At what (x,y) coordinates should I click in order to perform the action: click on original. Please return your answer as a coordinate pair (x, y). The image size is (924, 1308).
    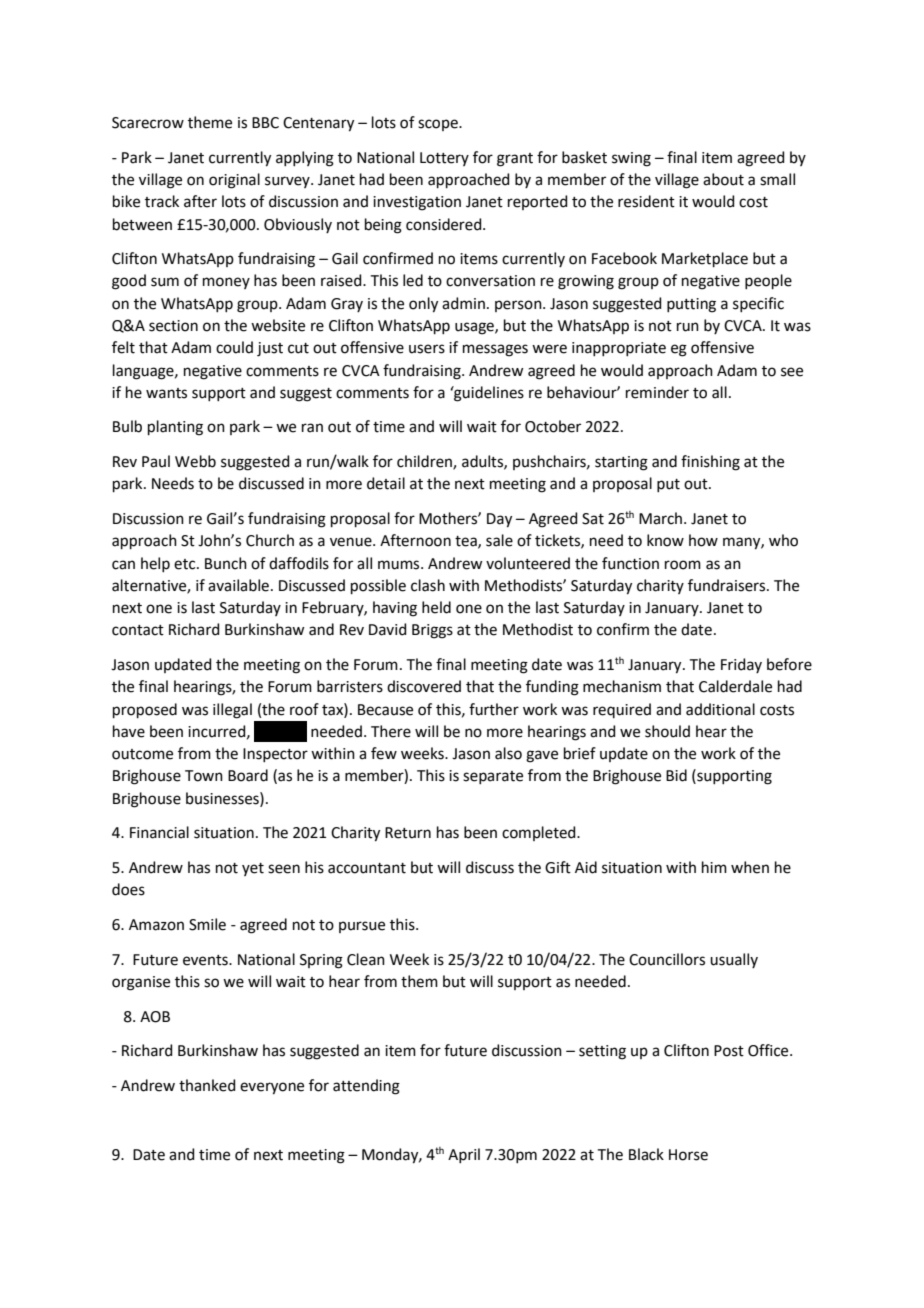
    Looking at the image, I should click on (234, 181).
